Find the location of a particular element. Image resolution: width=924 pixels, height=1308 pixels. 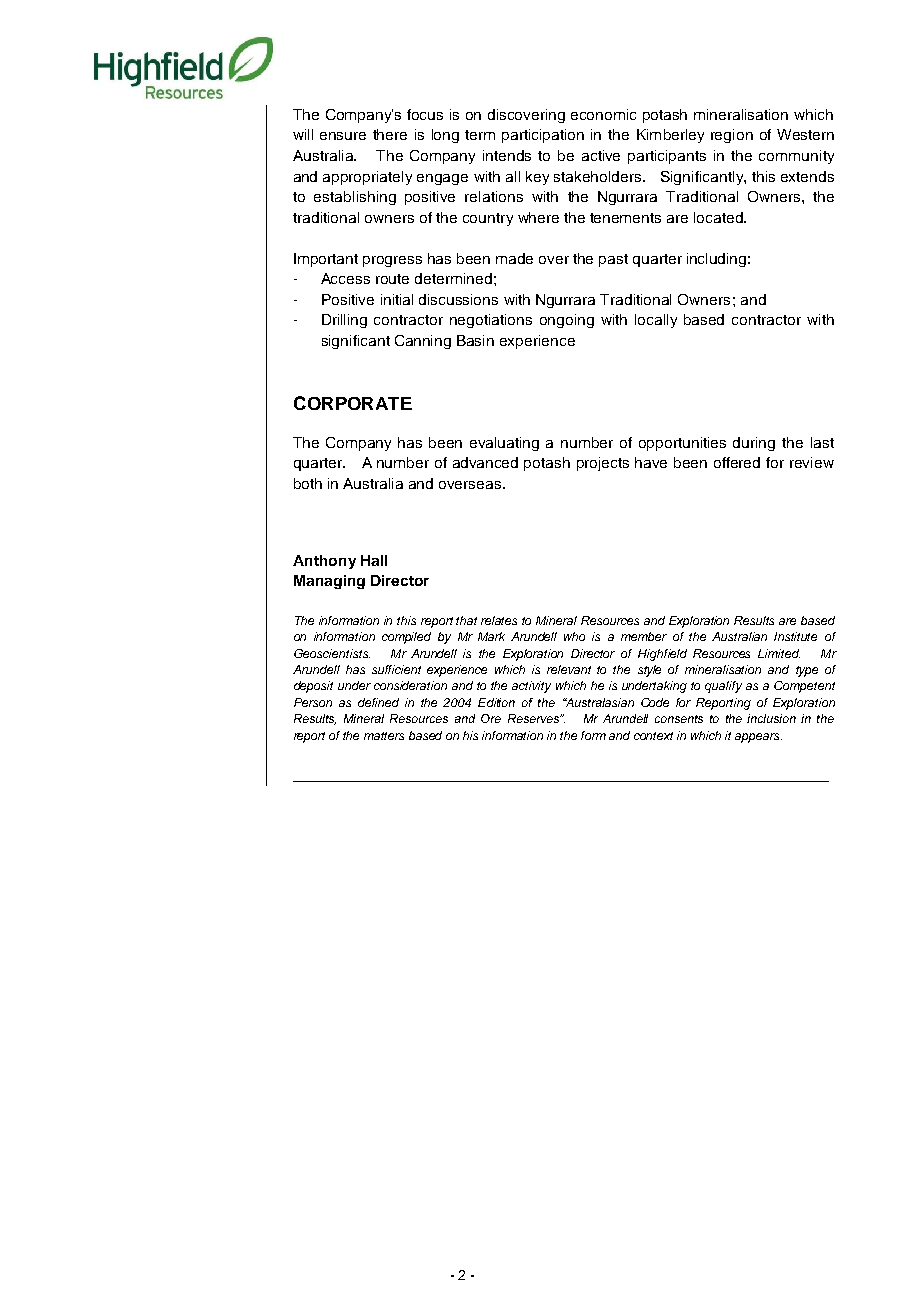

evaluating is located at coordinates (504, 444).
